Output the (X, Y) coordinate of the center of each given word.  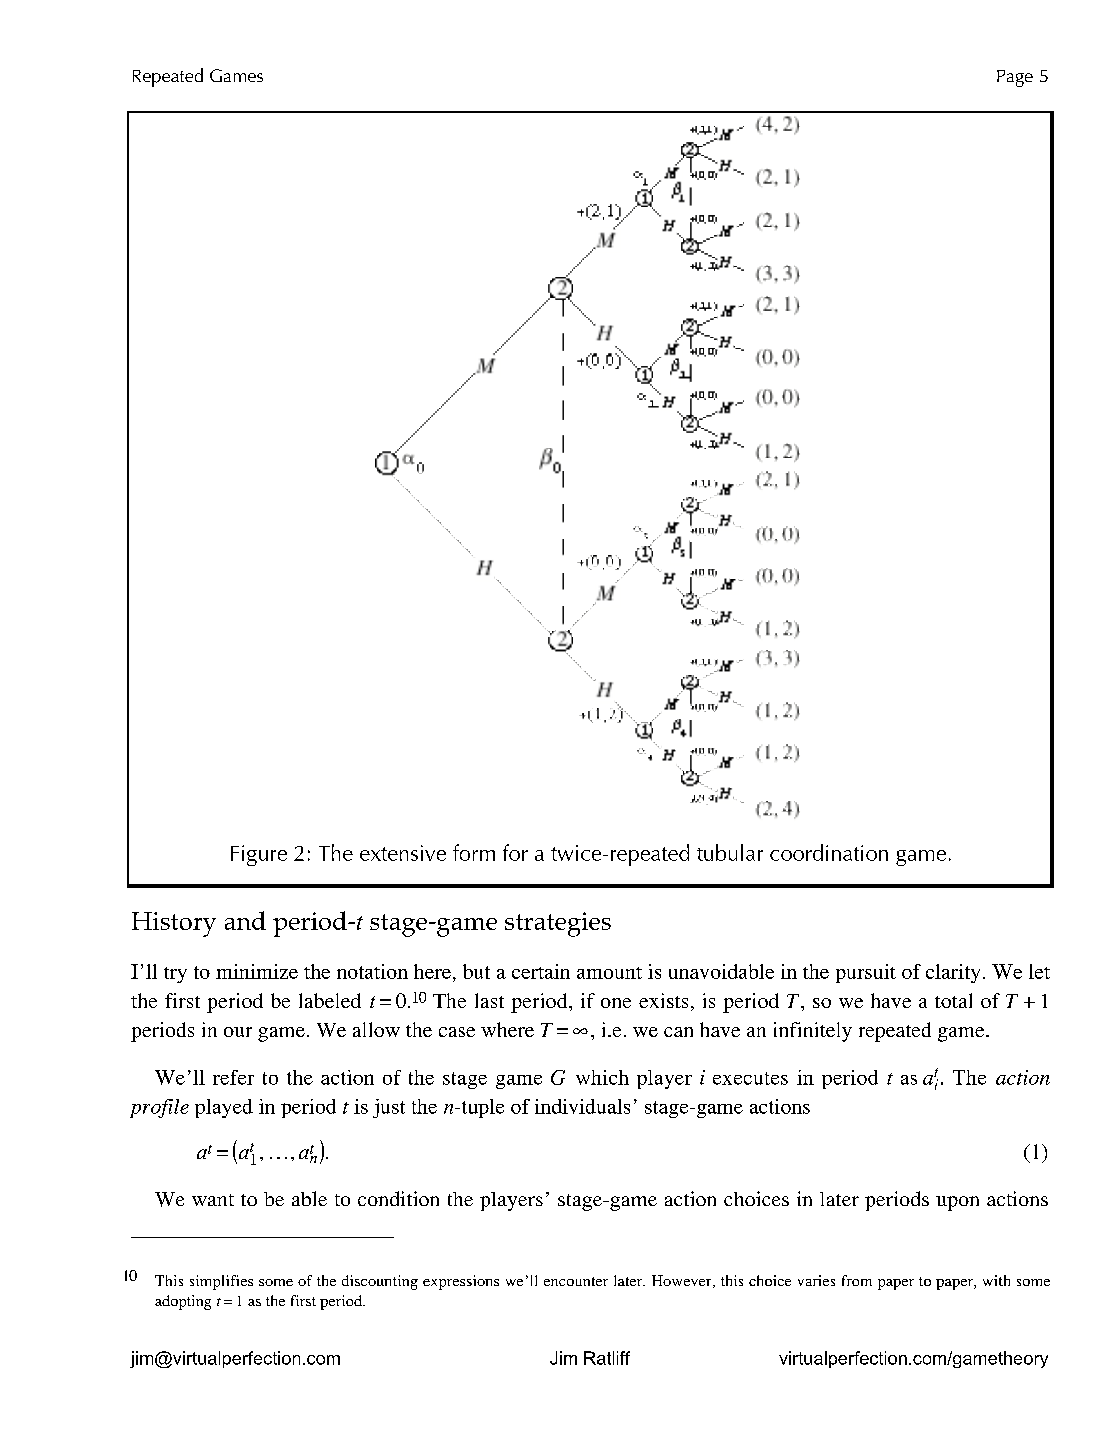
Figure (259, 855)
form (474, 852)
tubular (730, 852)
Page (1015, 78)
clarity (953, 973)
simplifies (221, 1282)
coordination (829, 852)
